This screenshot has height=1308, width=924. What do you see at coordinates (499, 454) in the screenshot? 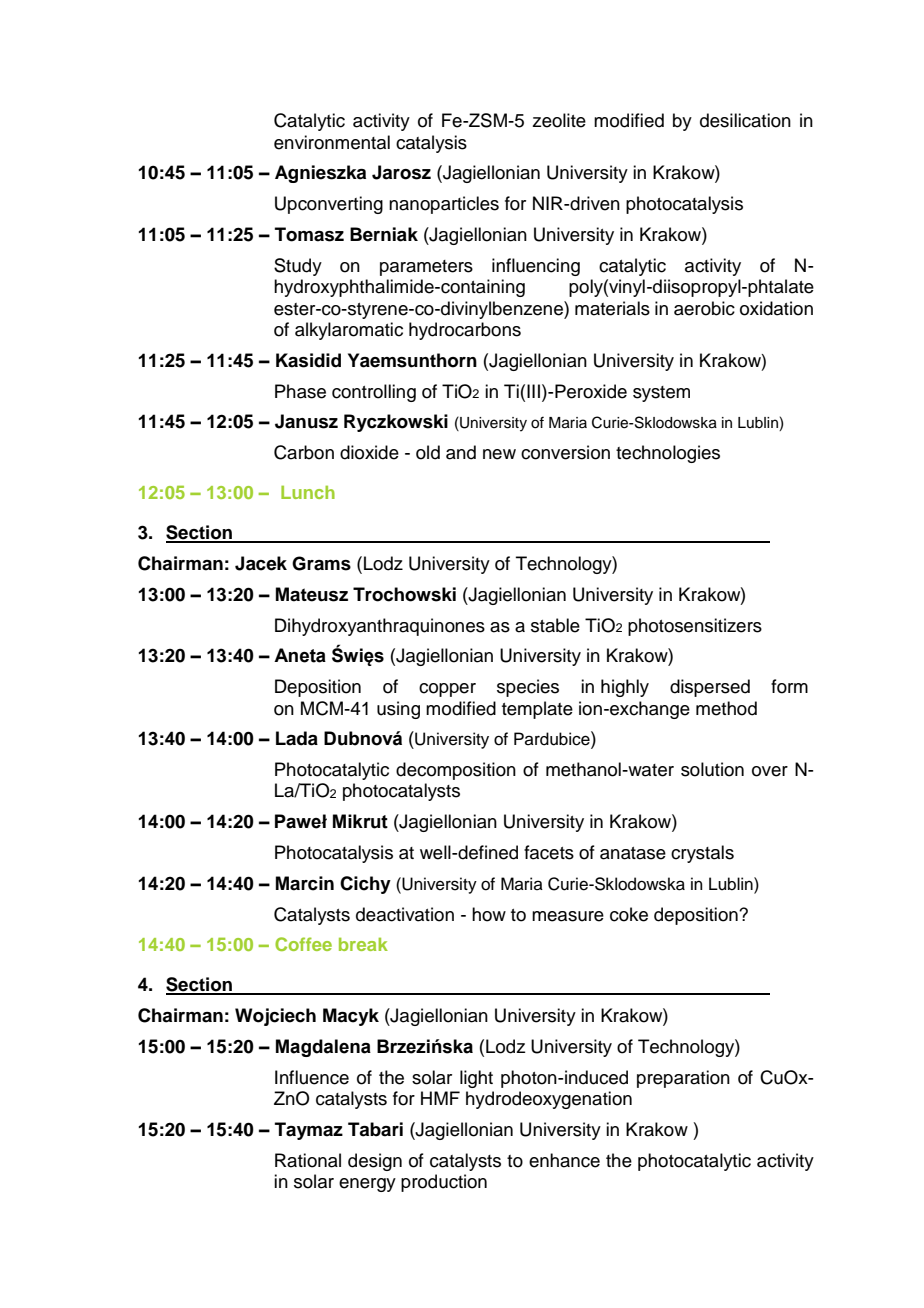
I see `new` at bounding box center [499, 454].
